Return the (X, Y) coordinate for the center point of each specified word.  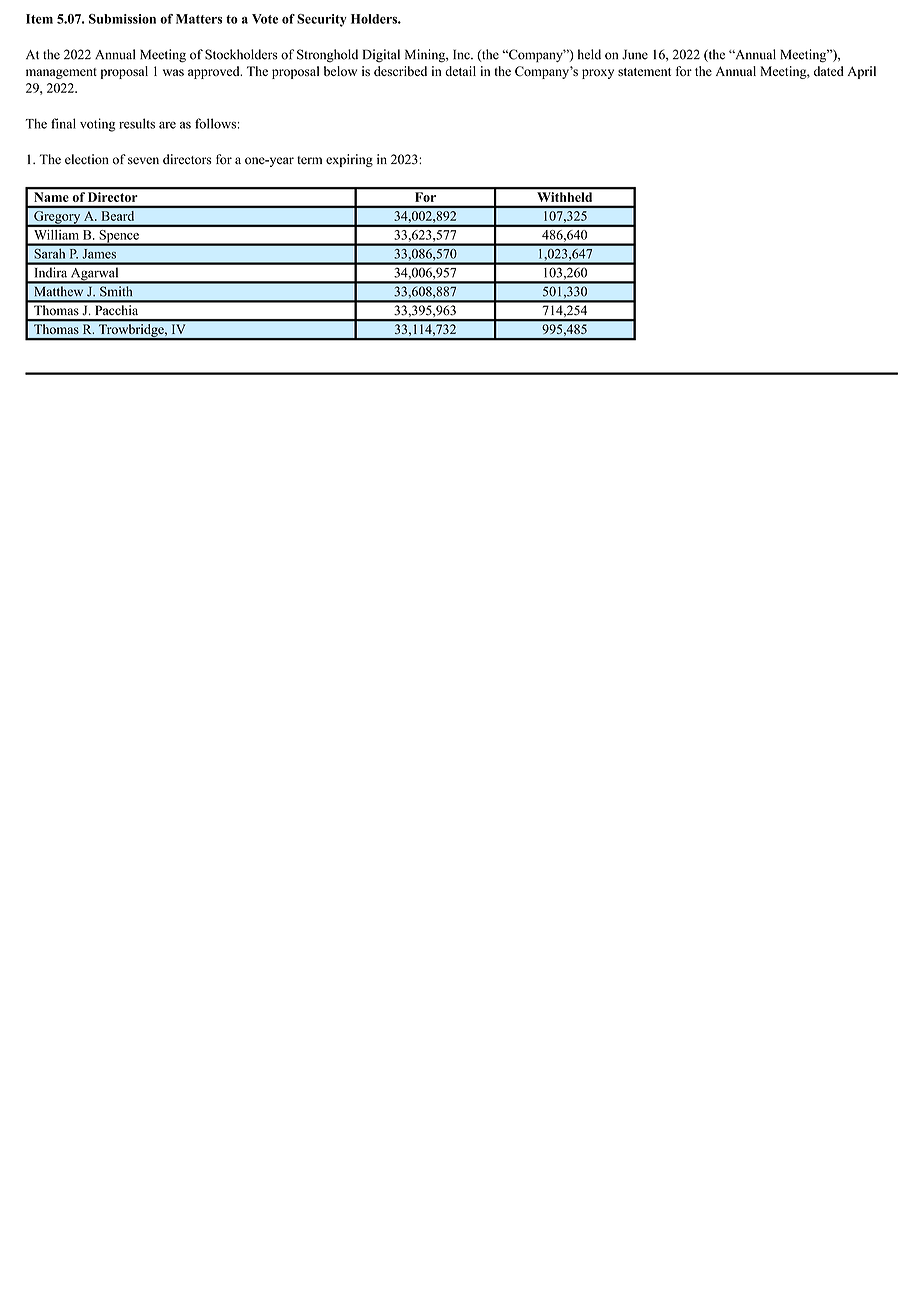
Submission (122, 19)
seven (143, 161)
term (309, 160)
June (635, 54)
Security (322, 20)
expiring (349, 160)
